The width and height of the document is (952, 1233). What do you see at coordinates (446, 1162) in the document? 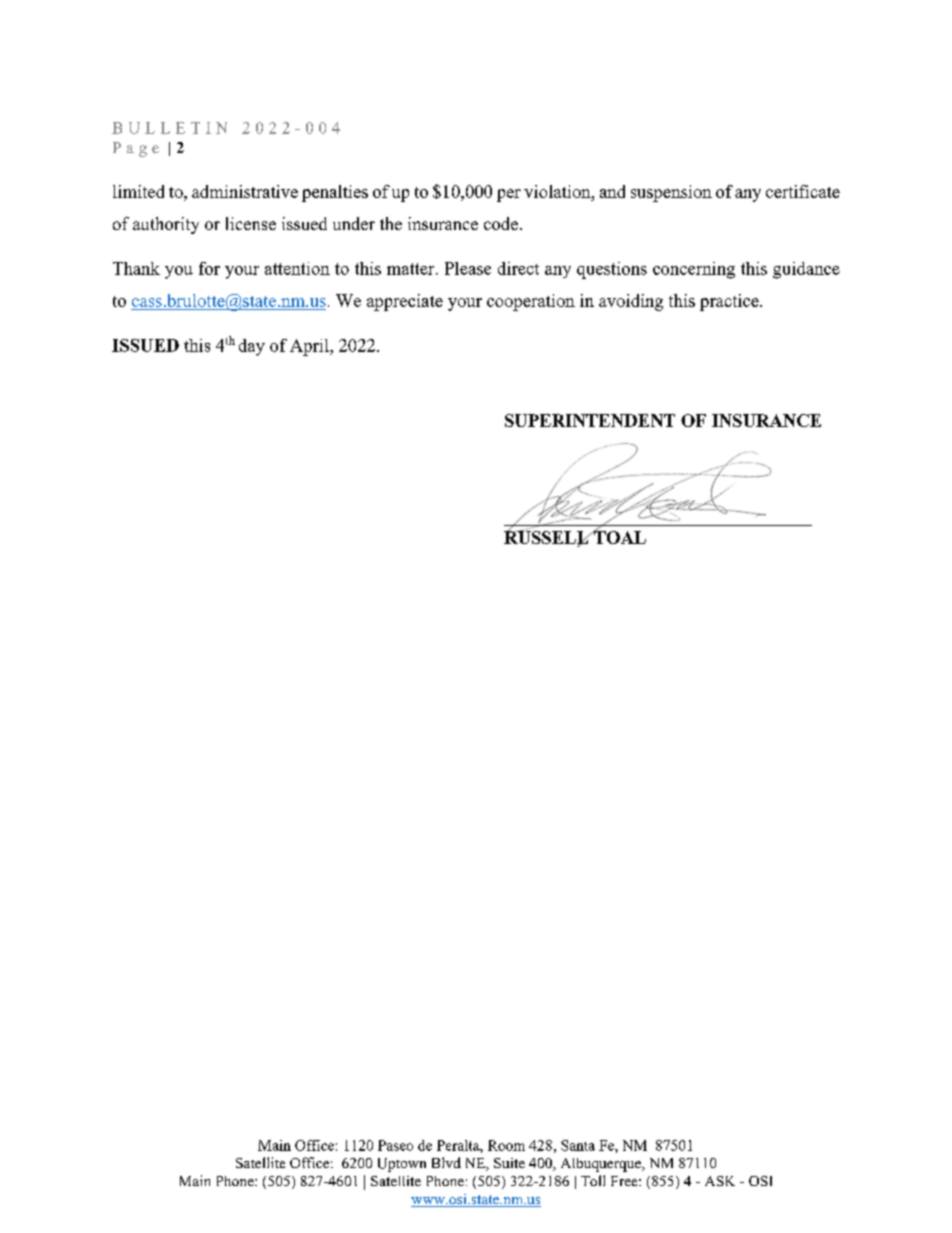
I see `Blvd` at bounding box center [446, 1162].
